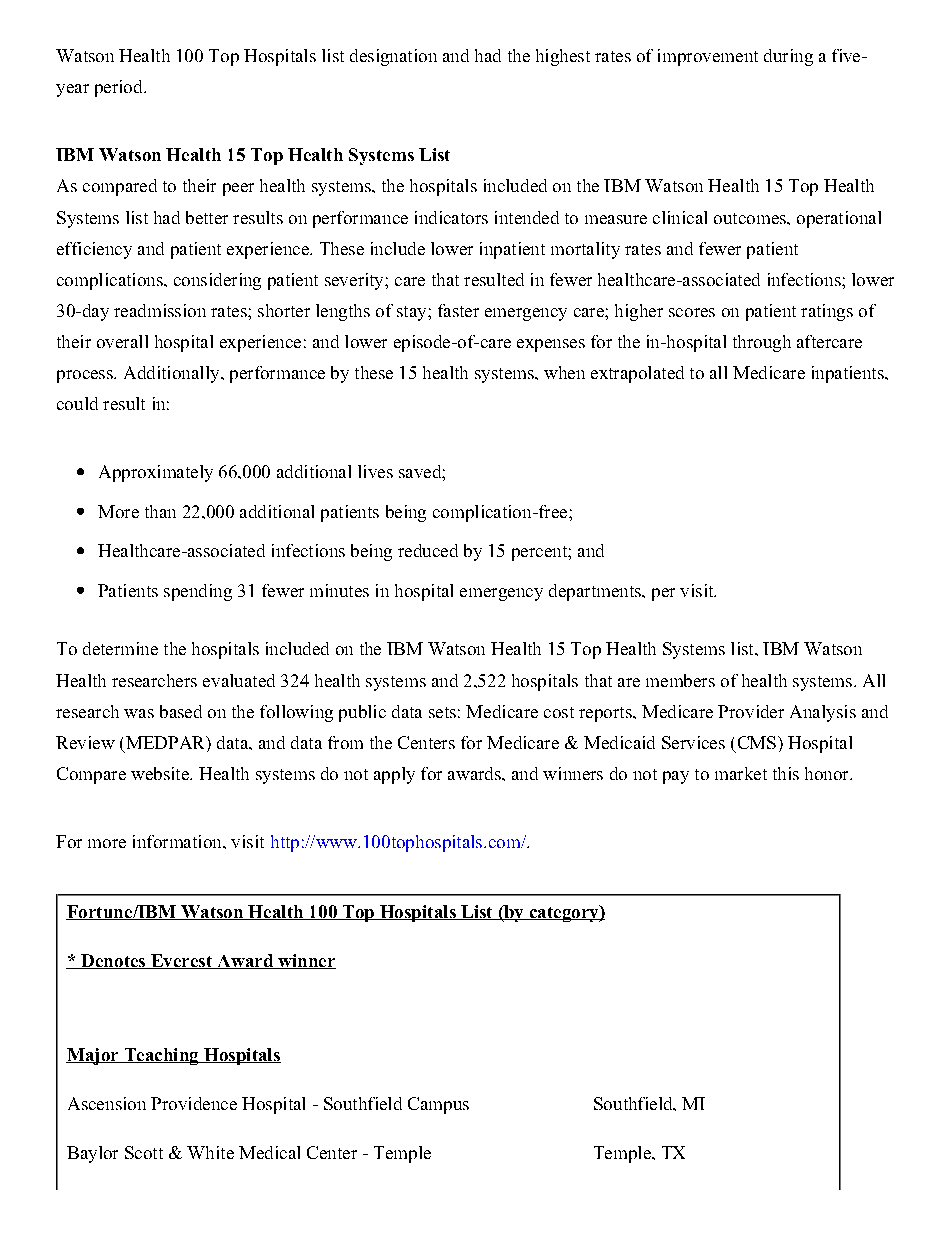 This screenshot has height=1233, width=952. Describe the element at coordinates (762, 343) in the screenshot. I see `through` at that location.
